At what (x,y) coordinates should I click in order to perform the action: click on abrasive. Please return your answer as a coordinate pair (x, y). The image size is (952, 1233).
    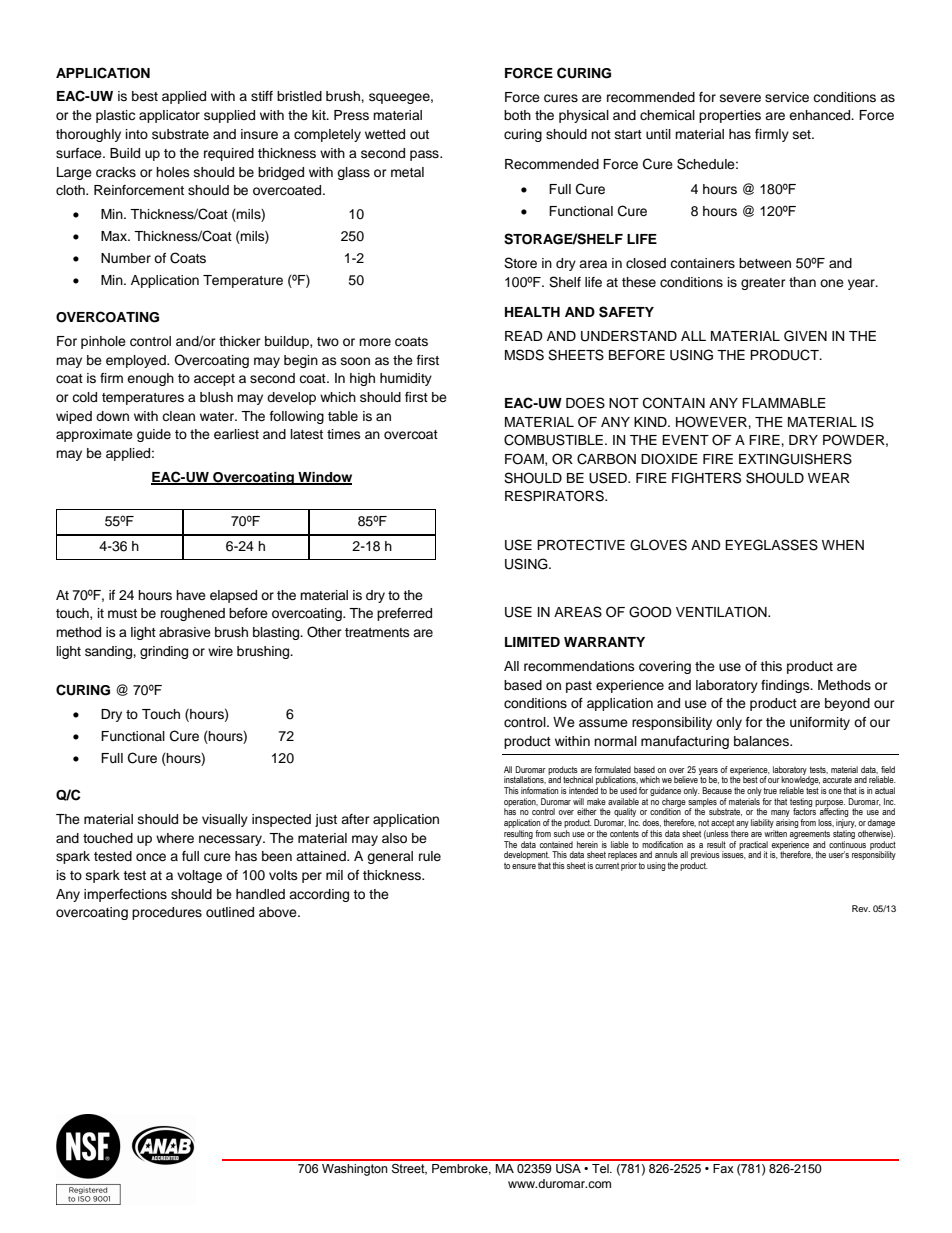
    Looking at the image, I should click on (185, 632).
